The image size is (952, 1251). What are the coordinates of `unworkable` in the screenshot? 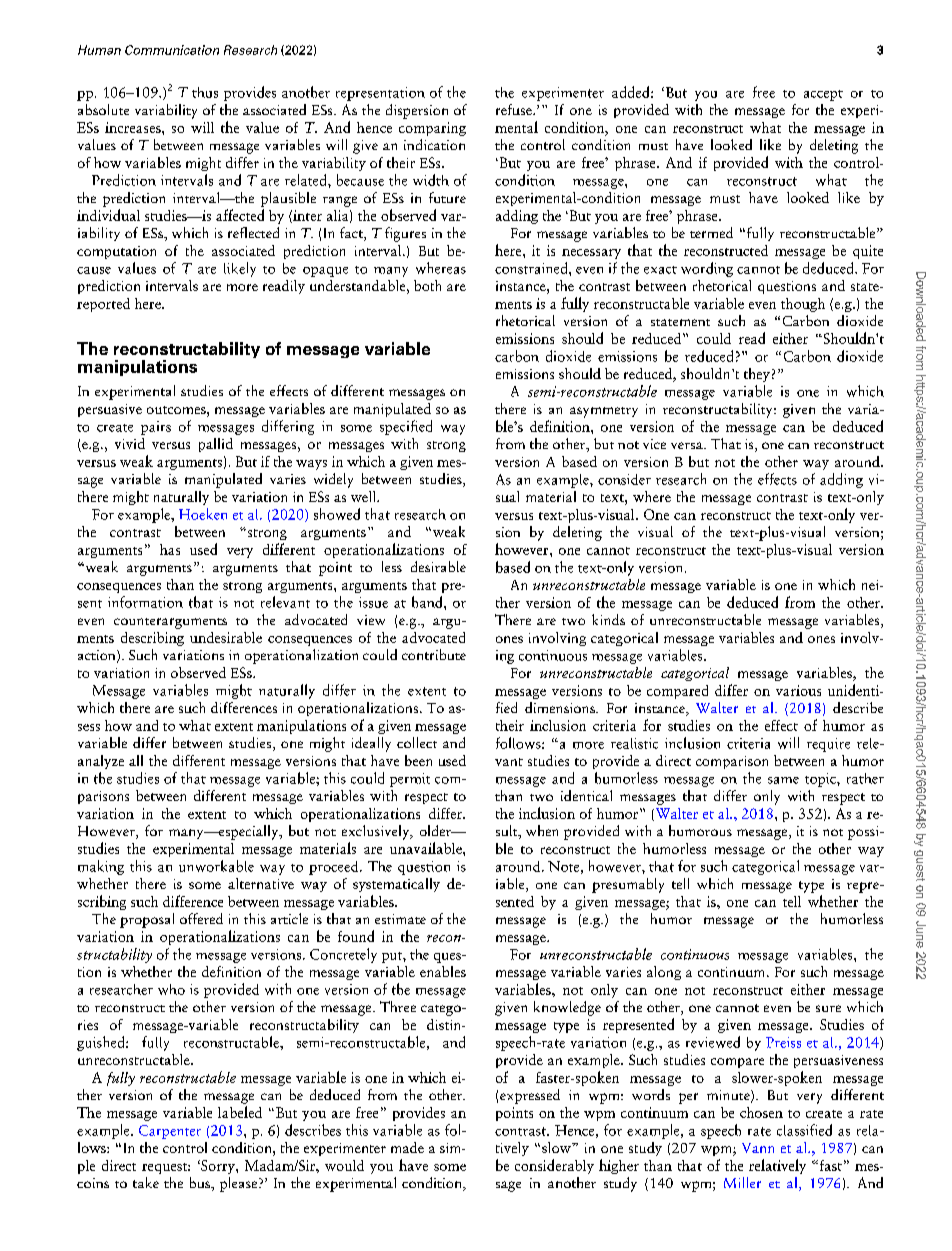 It's located at (216, 866).
